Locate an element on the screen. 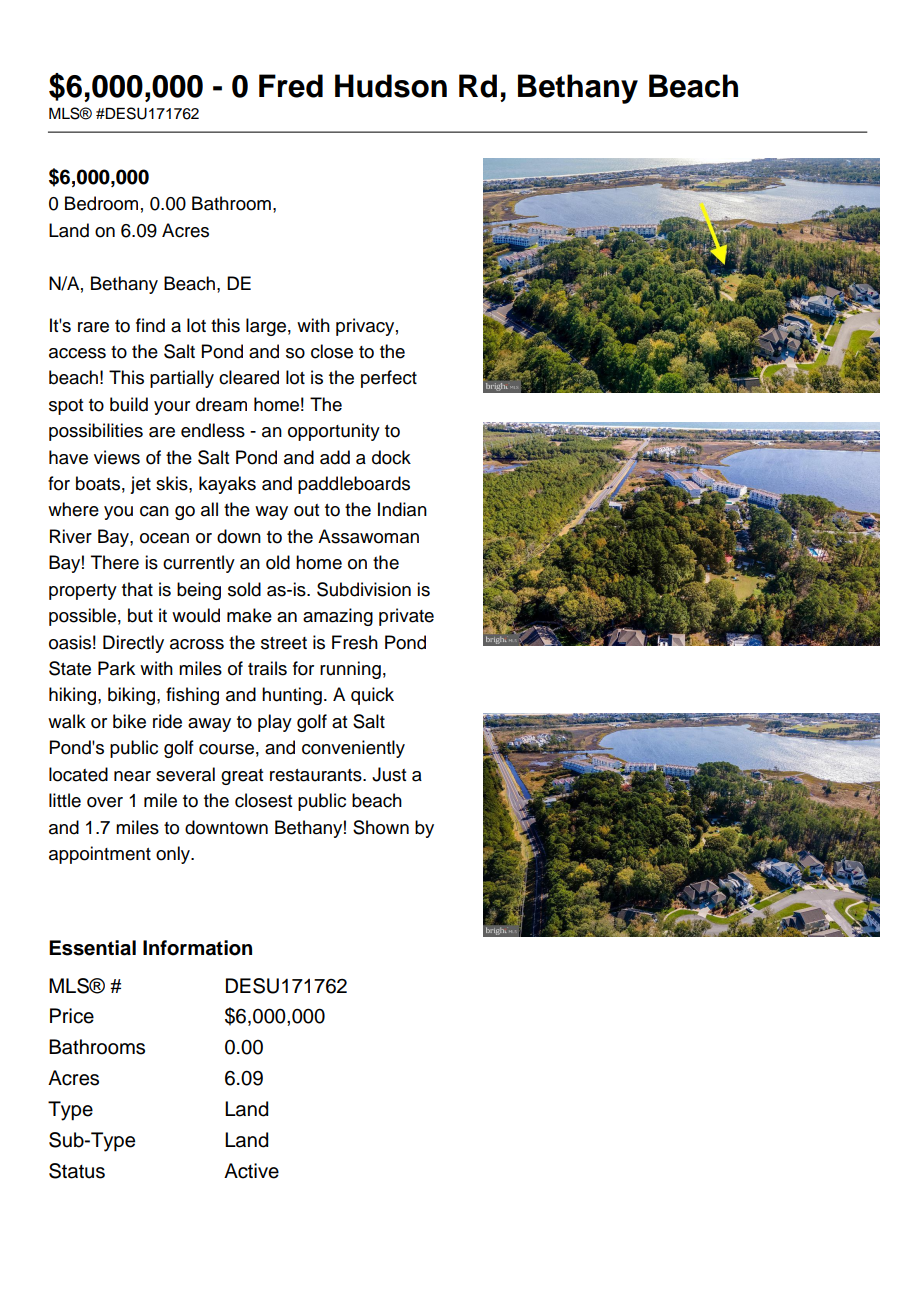 This screenshot has width=924, height=1308. Active is located at coordinates (251, 1171).
